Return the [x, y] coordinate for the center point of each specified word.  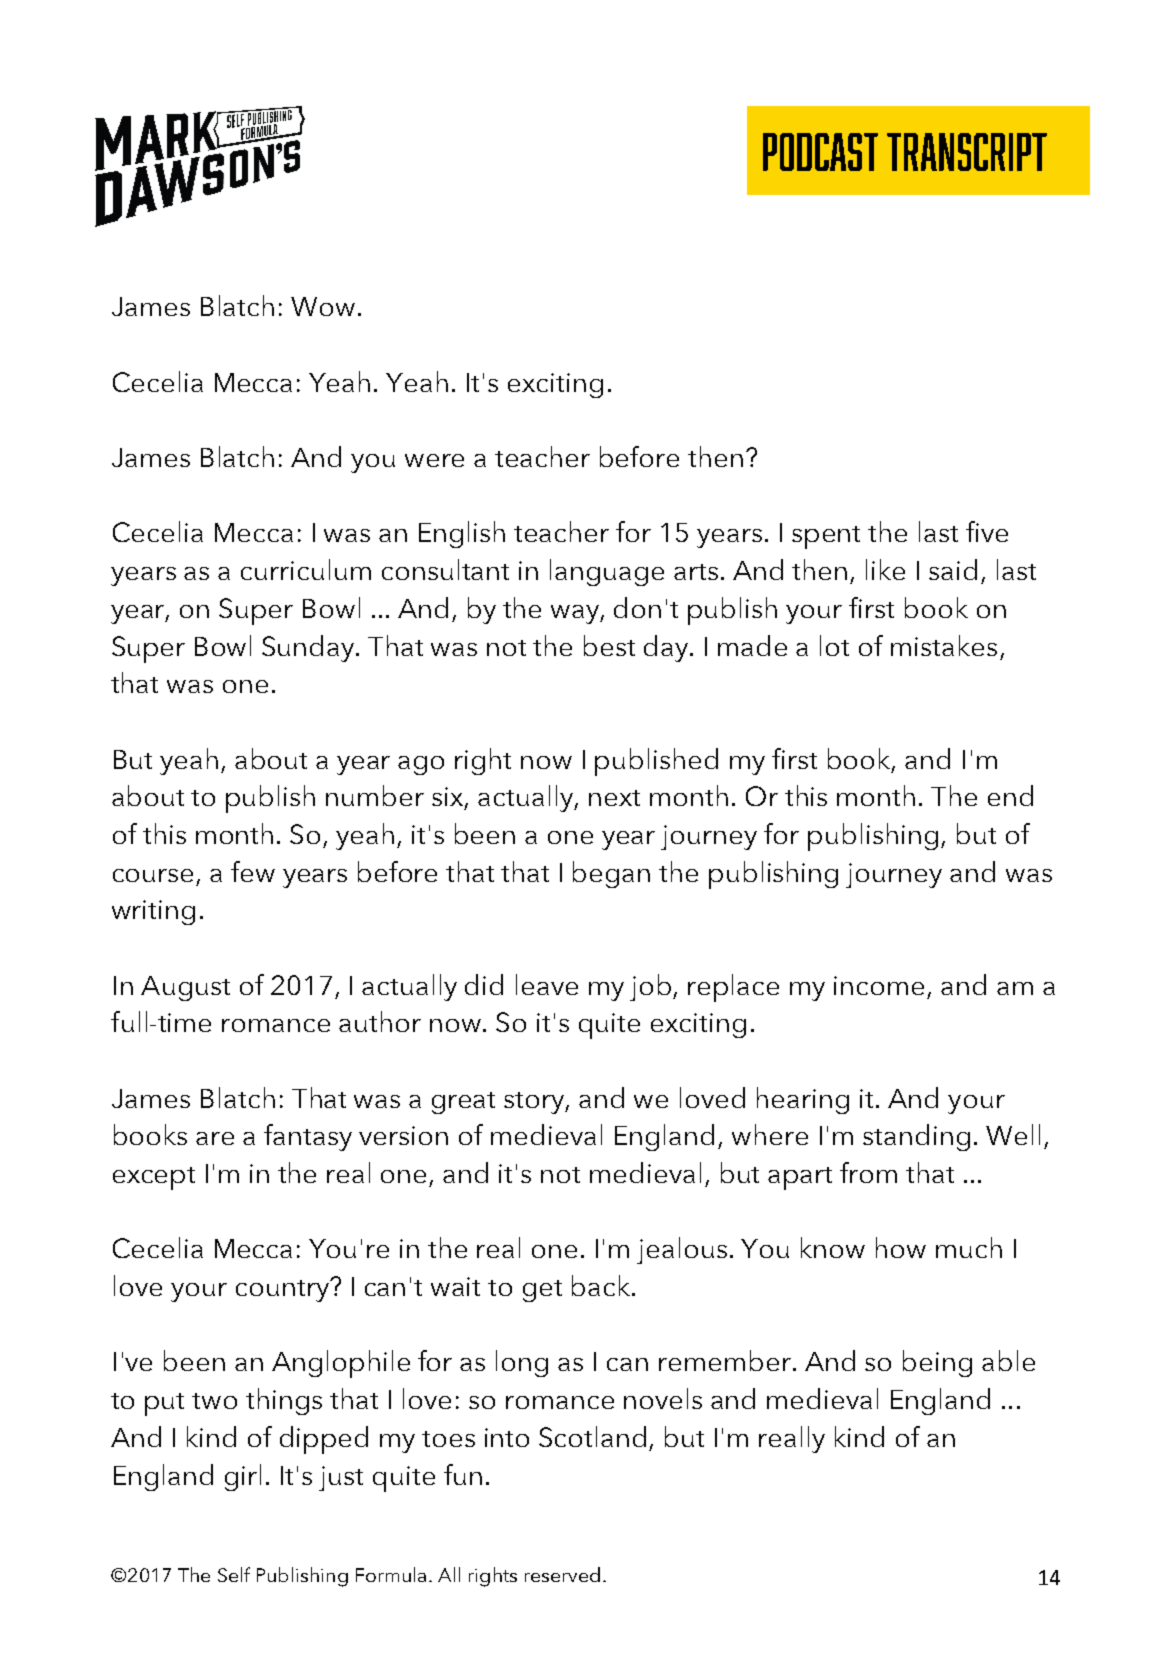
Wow [323, 306]
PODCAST [820, 152]
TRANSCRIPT [967, 152]
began [611, 874]
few [253, 871]
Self [234, 1574]
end [1010, 795]
